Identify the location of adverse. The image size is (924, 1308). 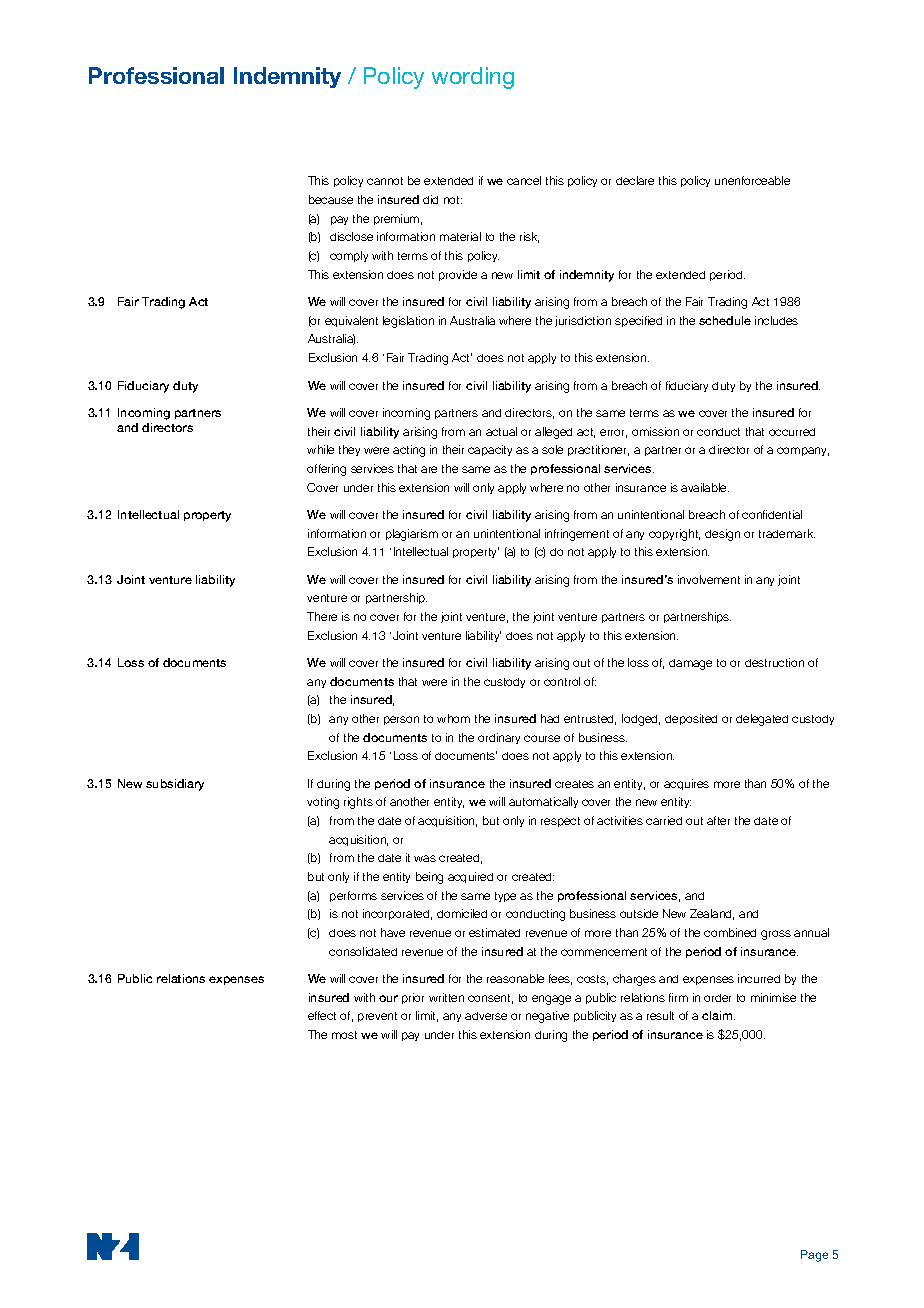
(486, 1016).
